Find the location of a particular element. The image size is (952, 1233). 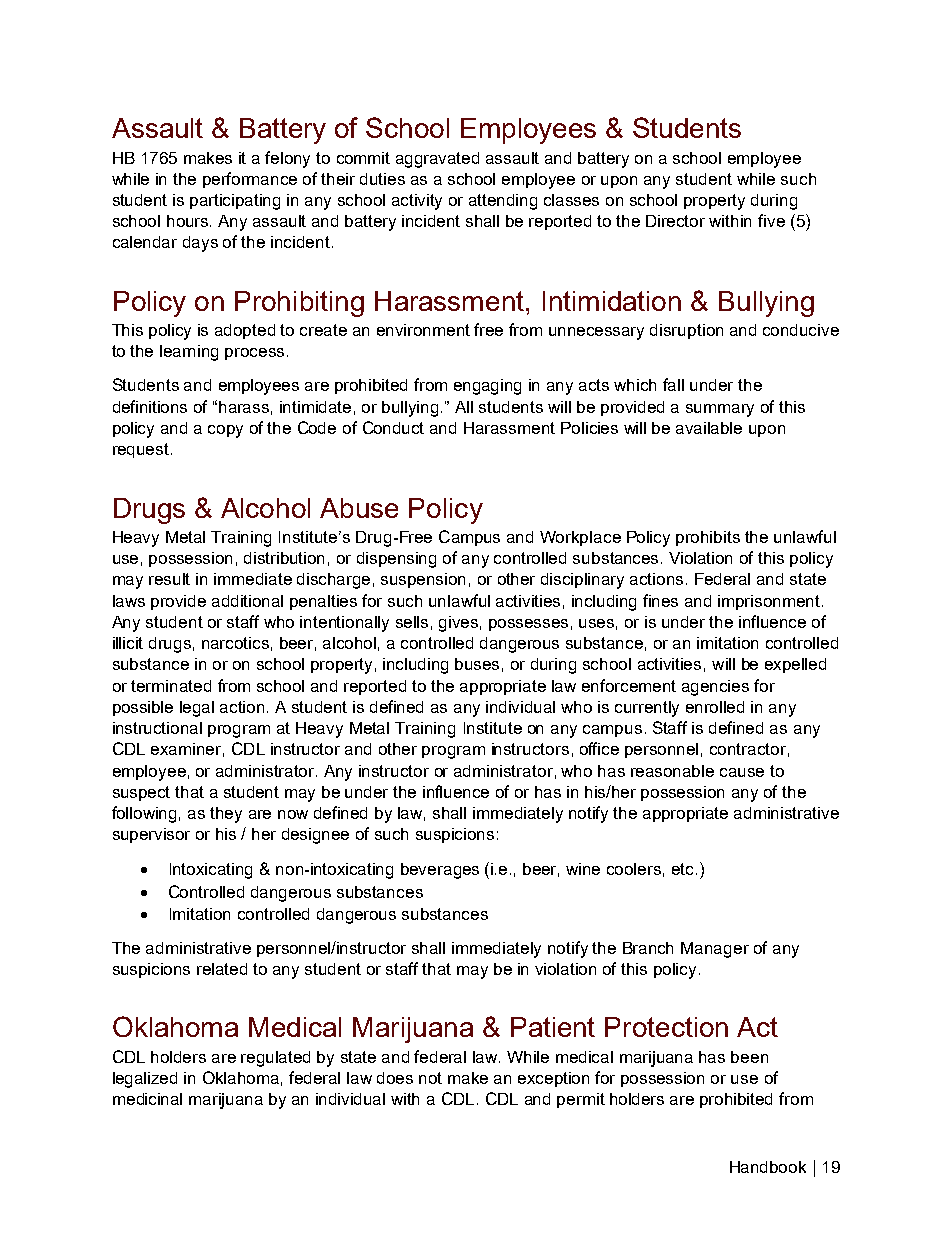

Director is located at coordinates (675, 221).
